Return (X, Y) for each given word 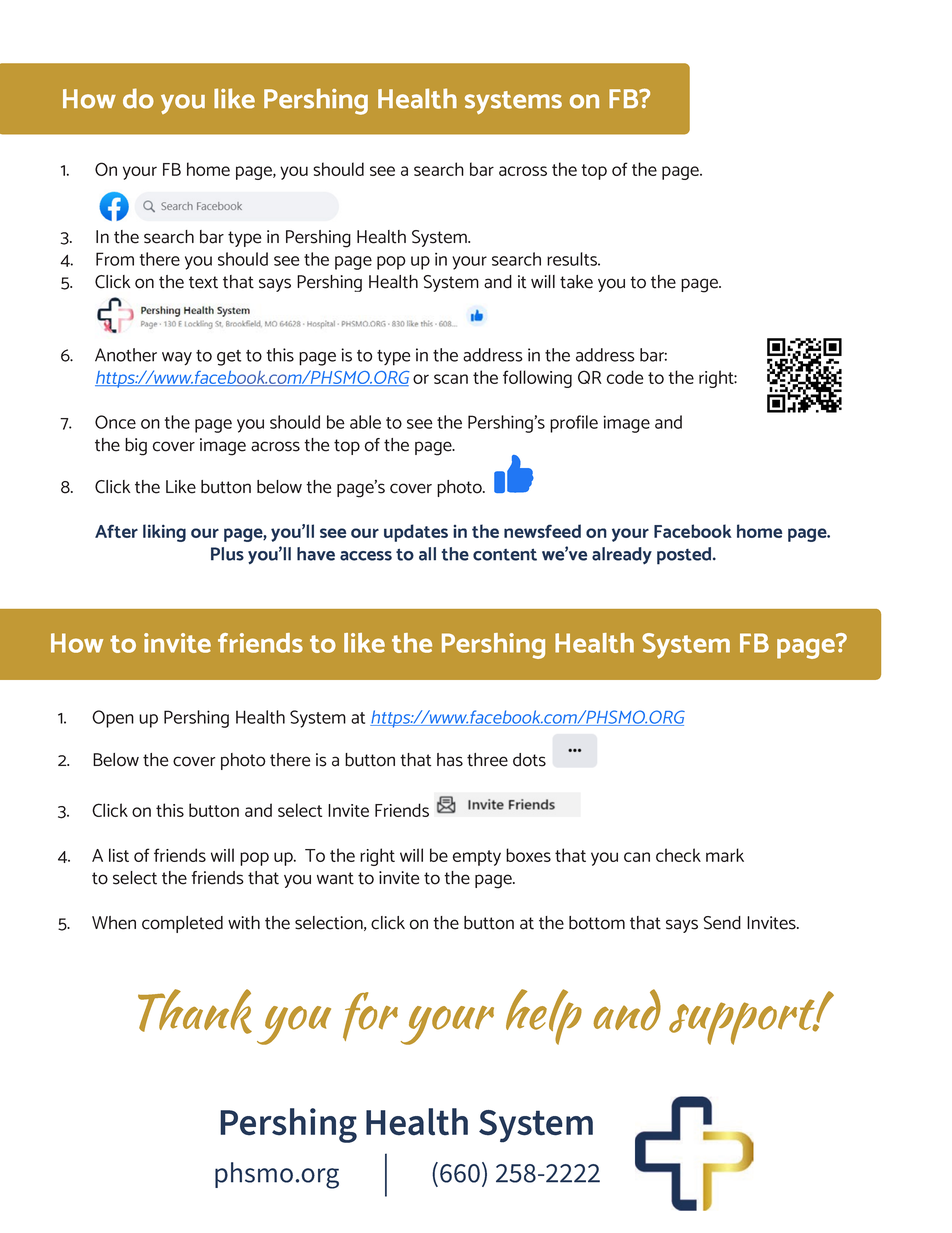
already (622, 556)
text (203, 282)
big (136, 447)
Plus (227, 554)
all (427, 554)
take (576, 282)
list (119, 855)
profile (574, 424)
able (365, 422)
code (625, 377)
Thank (195, 1011)
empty (477, 858)
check (678, 855)
